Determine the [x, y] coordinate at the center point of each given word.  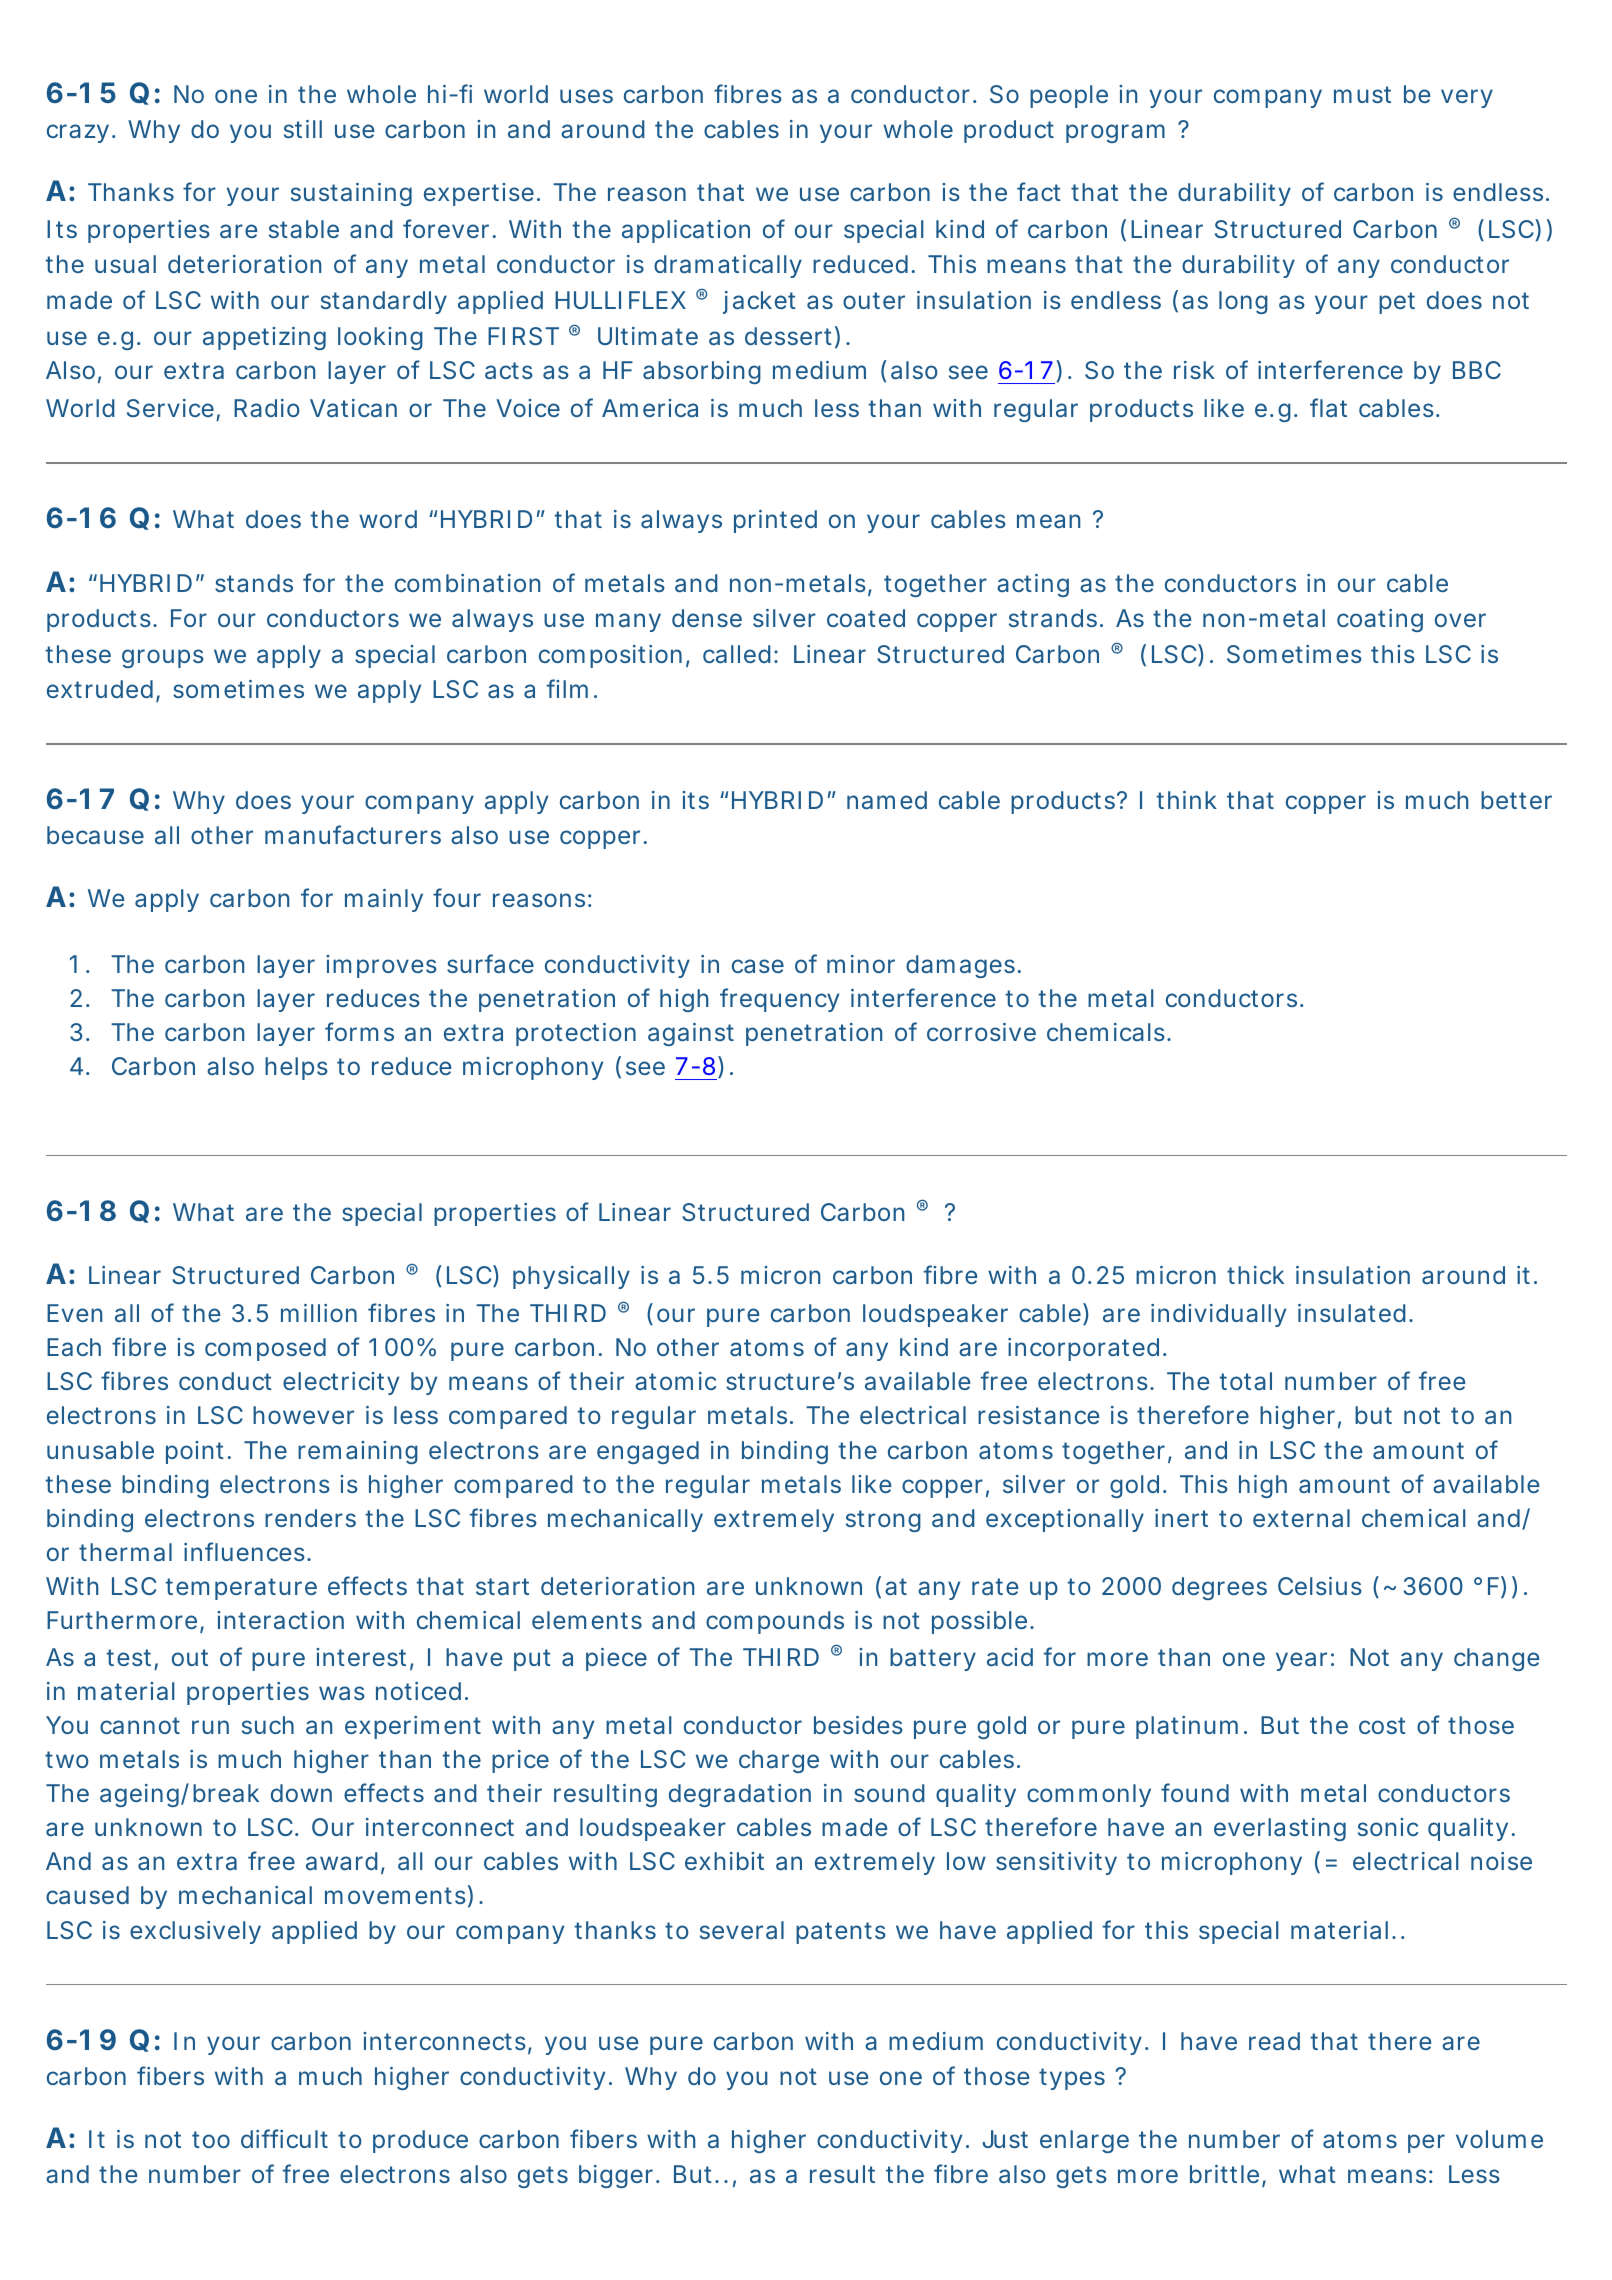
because [95, 835]
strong [883, 1521]
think [1187, 800]
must [1362, 94]
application [686, 231]
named [887, 800]
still [303, 129]
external [1301, 1518]
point [195, 1452]
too [211, 2139]
